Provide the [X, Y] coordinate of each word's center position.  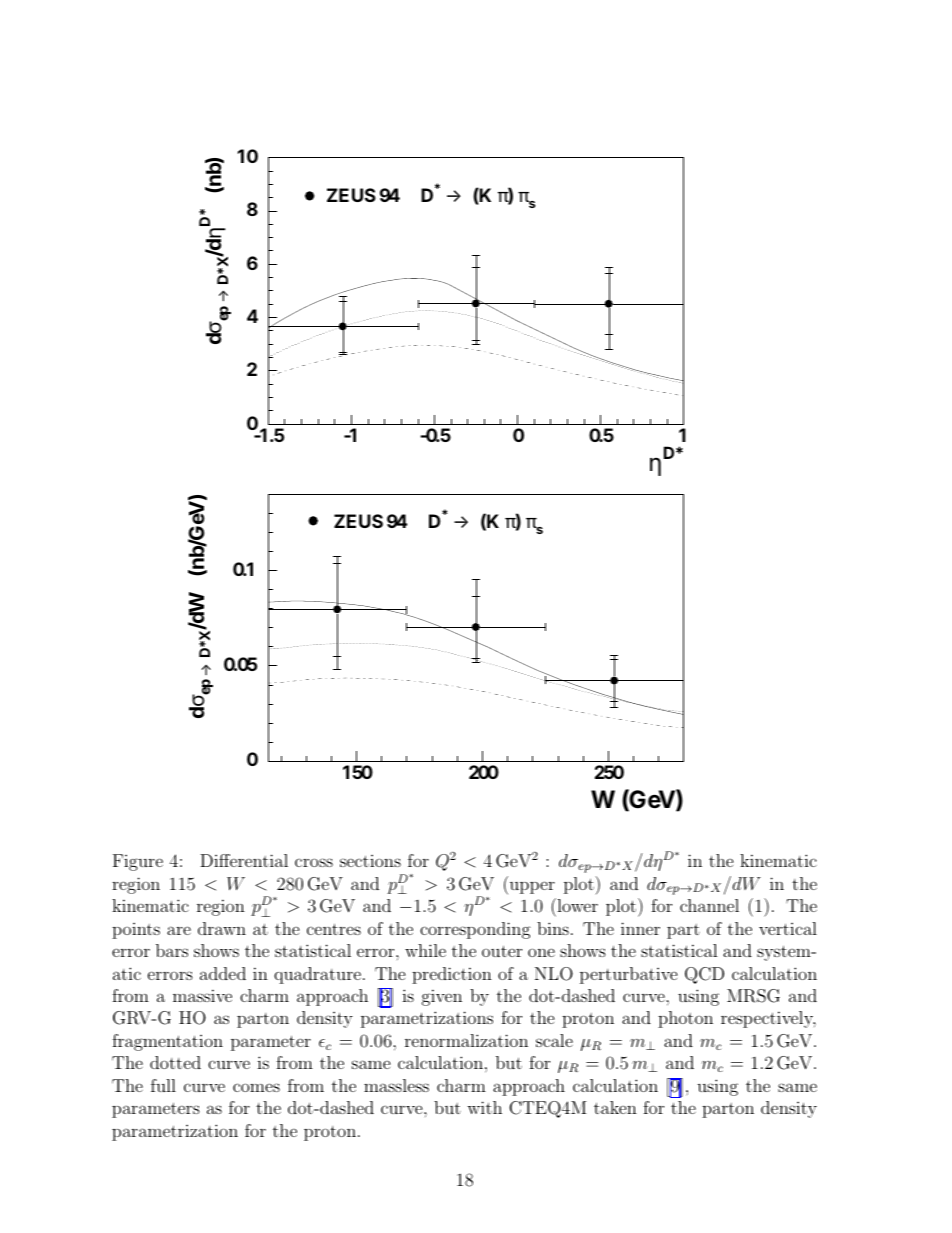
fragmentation [167, 1042]
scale [554, 1040]
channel [709, 905]
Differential [244, 860]
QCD [704, 975]
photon [685, 1019]
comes [256, 1087]
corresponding [475, 930]
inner [640, 928]
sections [370, 861]
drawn [222, 928]
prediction [452, 975]
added [223, 973]
